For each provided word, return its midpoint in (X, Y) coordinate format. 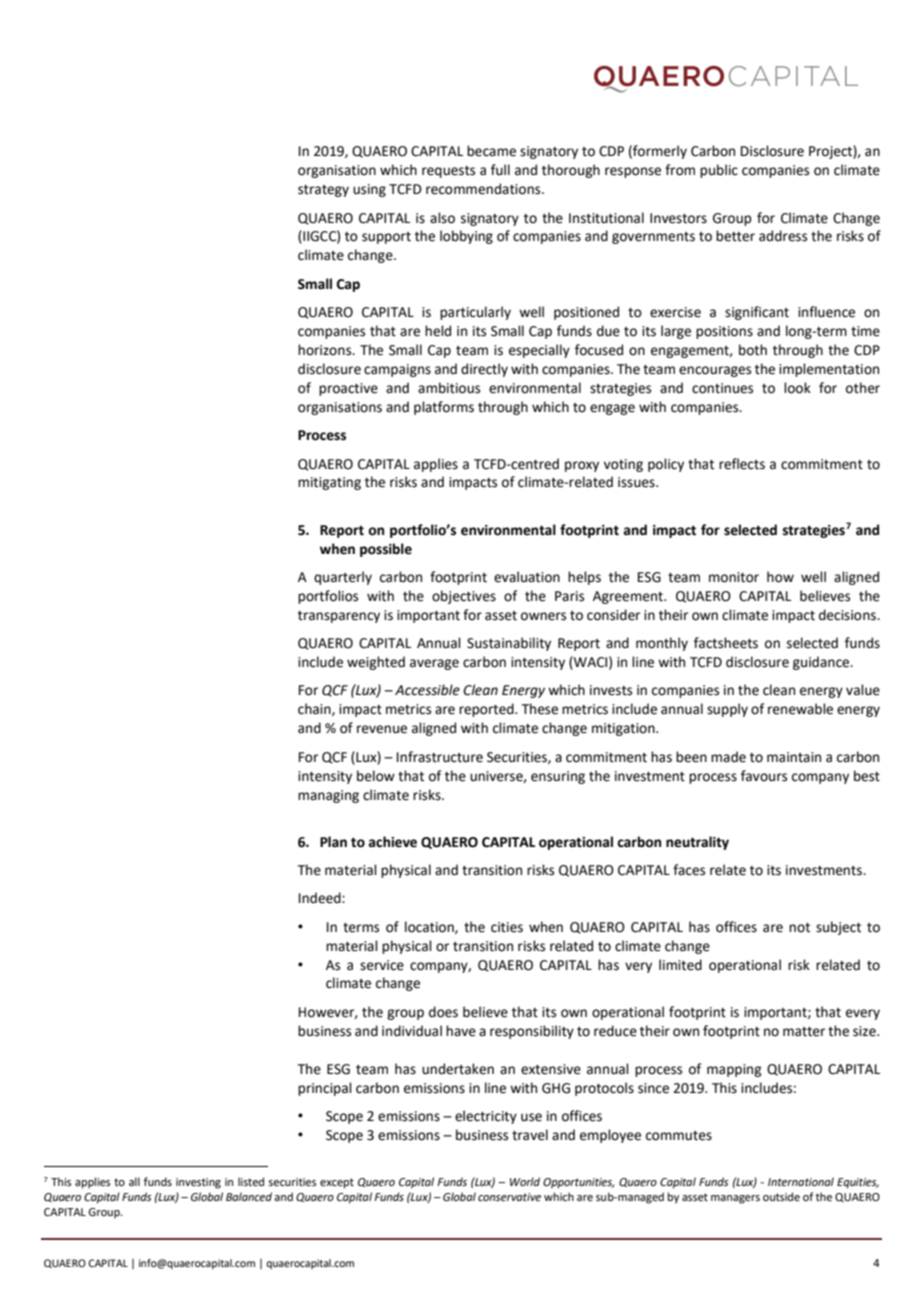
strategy (323, 191)
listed (251, 1181)
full (500, 170)
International (801, 1181)
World (525, 1181)
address (783, 236)
